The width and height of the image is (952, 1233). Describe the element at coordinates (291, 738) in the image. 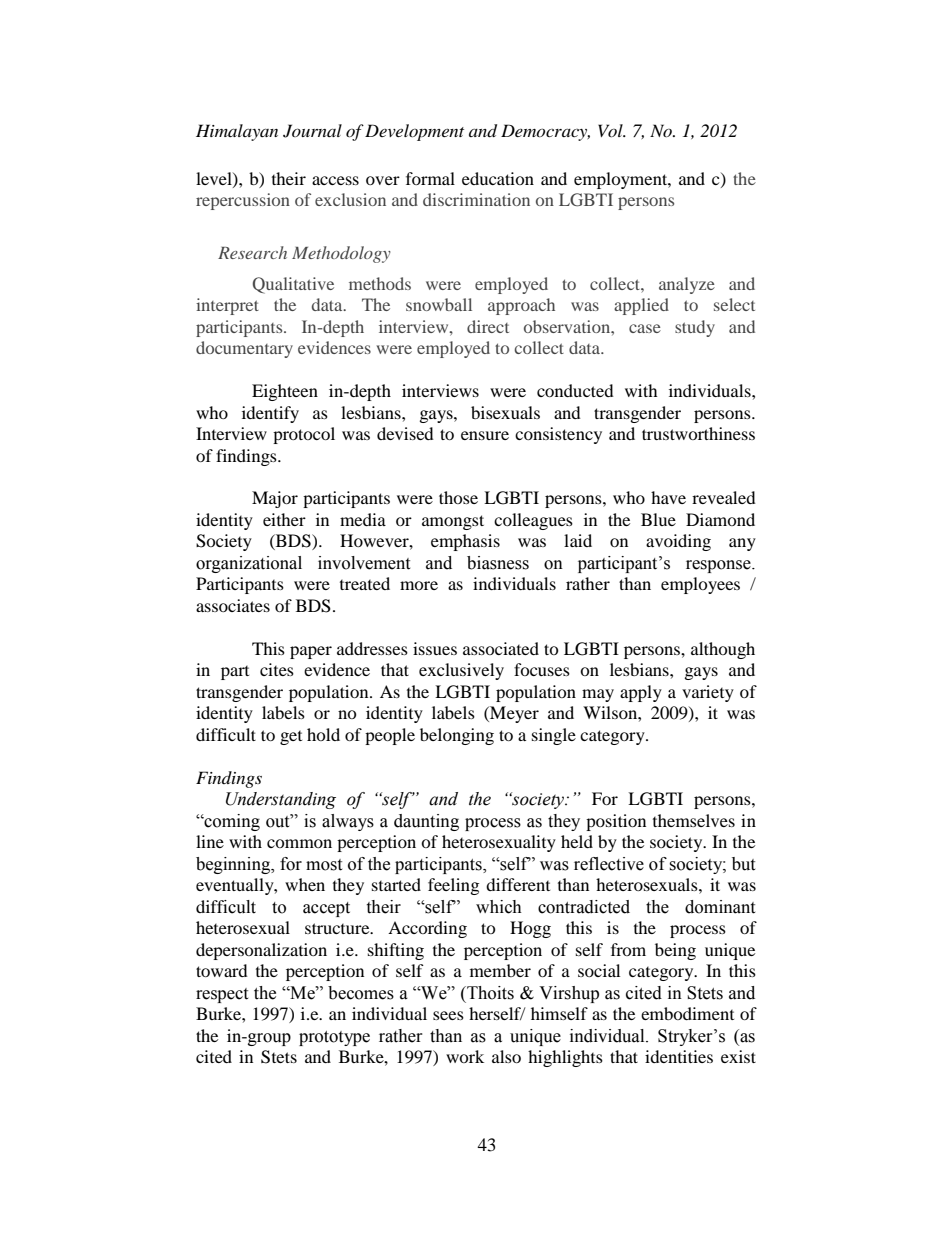

I see `get` at that location.
